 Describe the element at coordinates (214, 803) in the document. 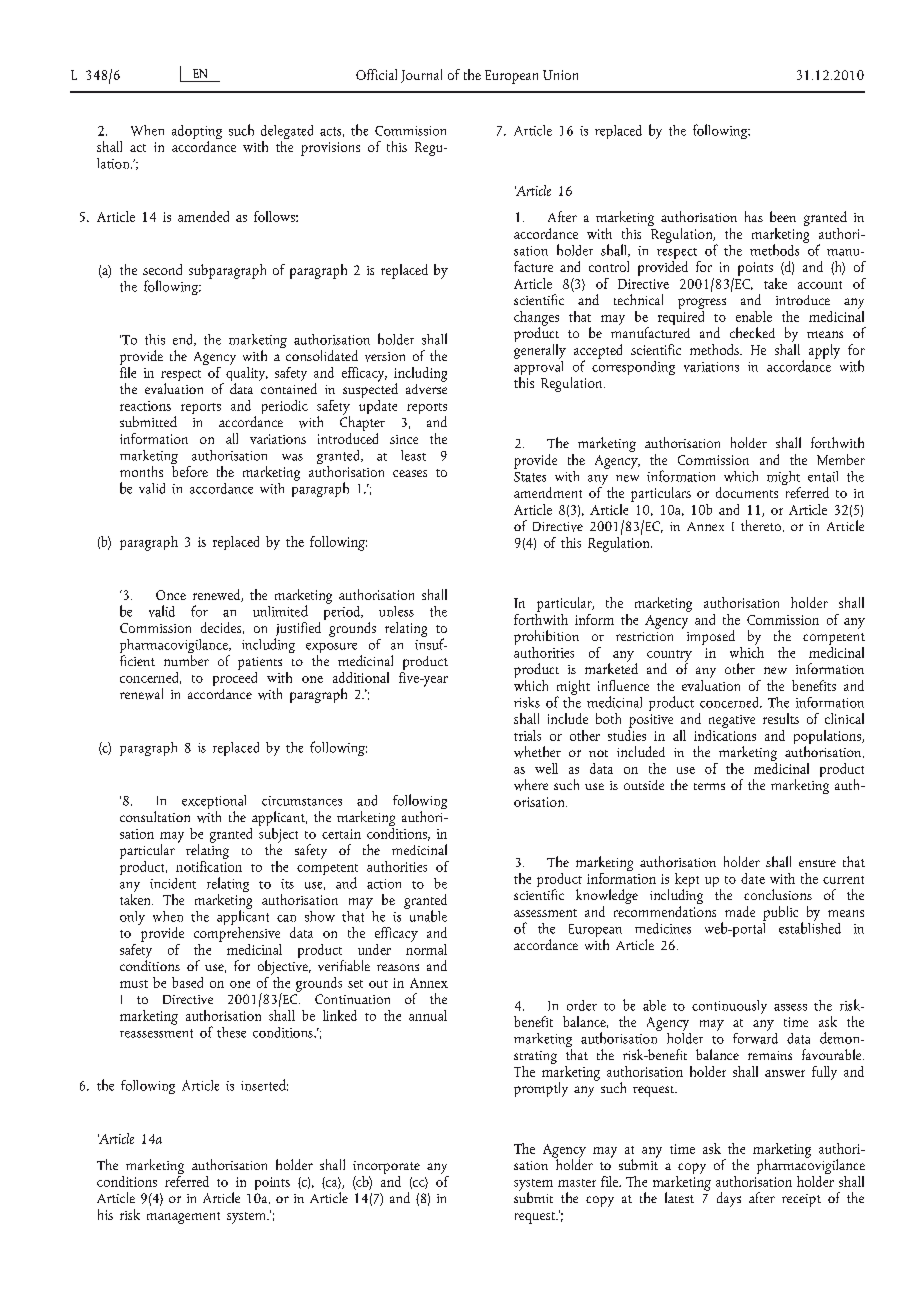

I see `exceptional` at that location.
